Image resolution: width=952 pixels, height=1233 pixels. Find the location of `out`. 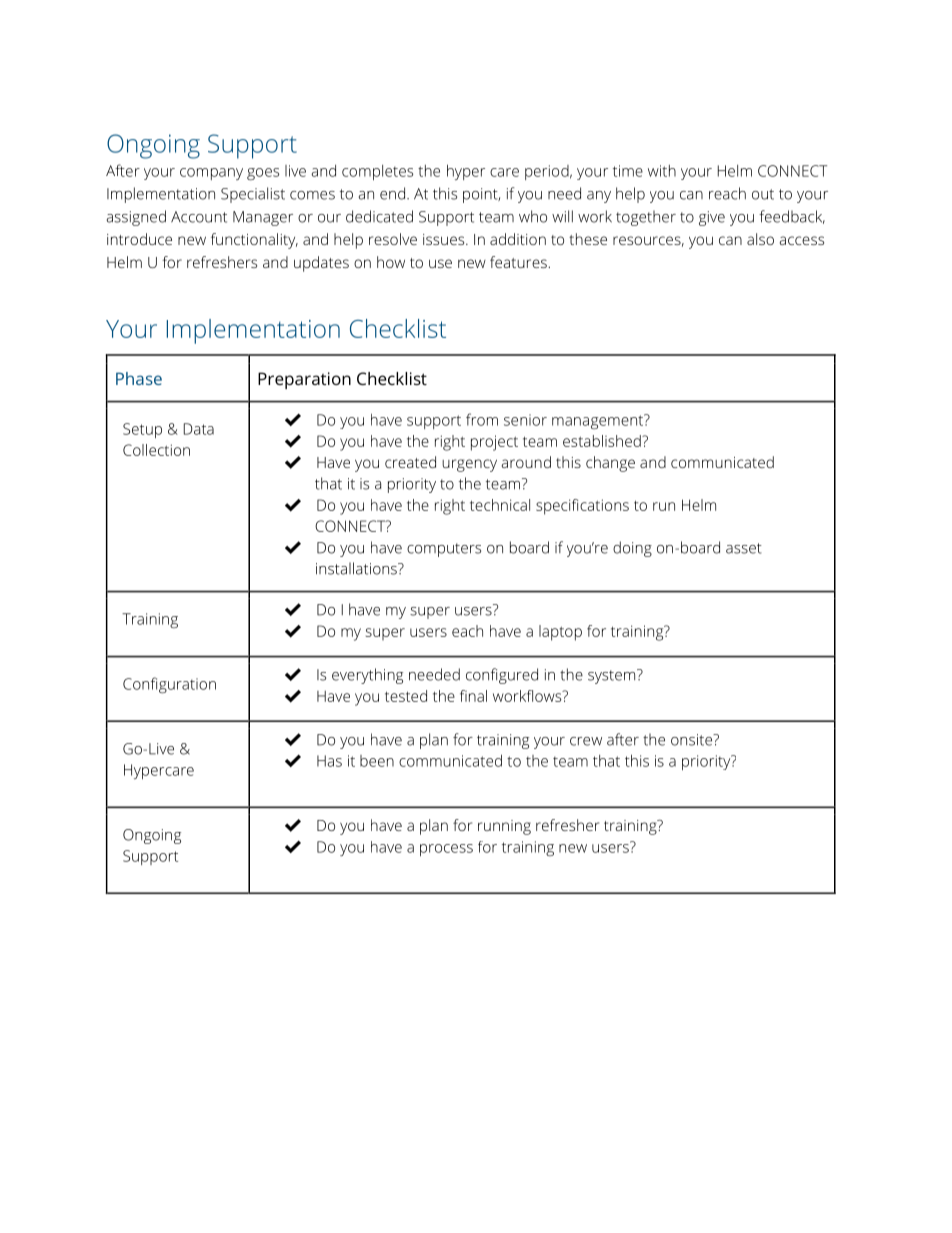

out is located at coordinates (763, 194).
